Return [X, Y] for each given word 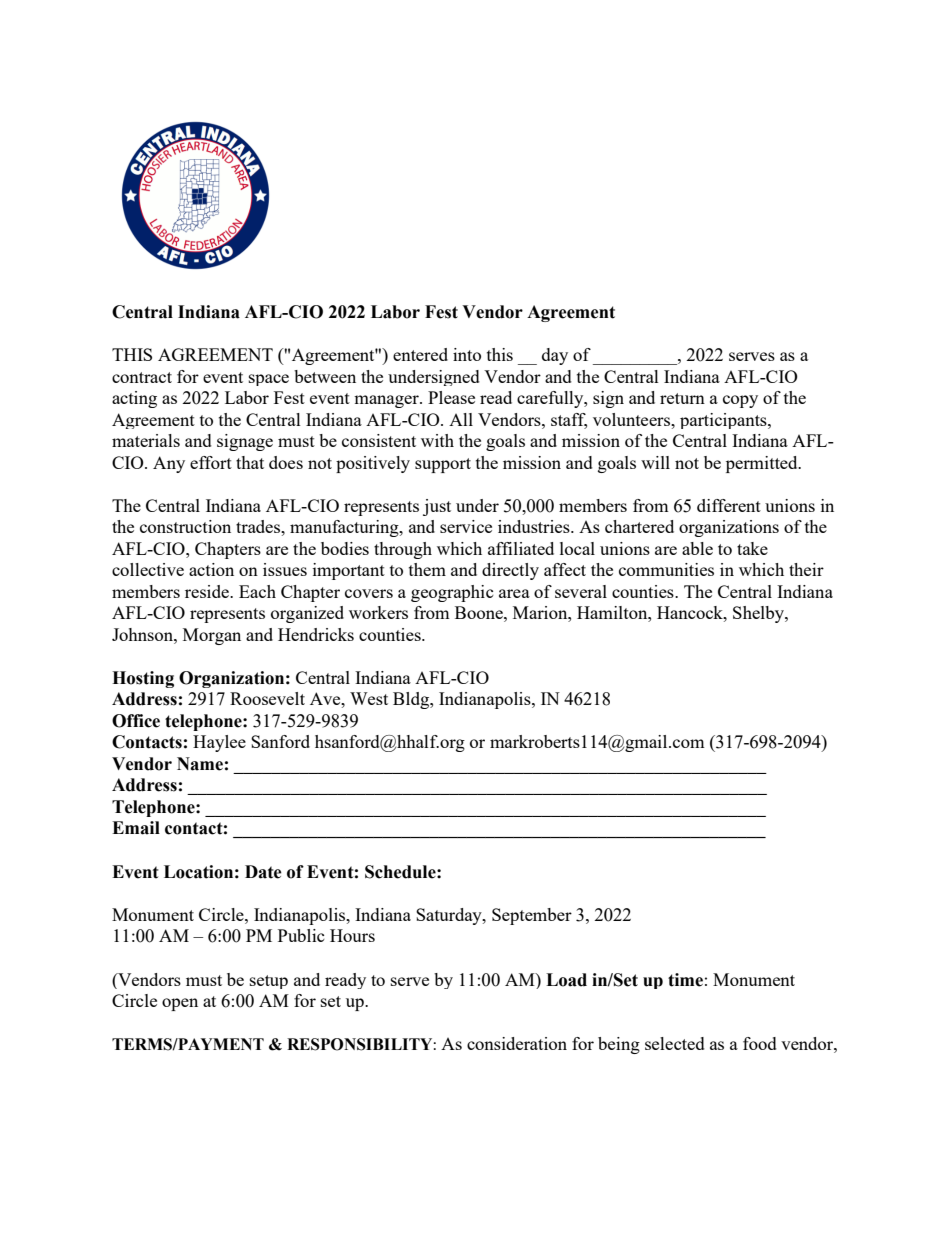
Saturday [450, 916]
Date [263, 872]
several [581, 591]
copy [740, 401]
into [467, 354]
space [269, 380]
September [532, 916]
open [180, 1004]
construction [185, 526]
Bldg [412, 700]
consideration [517, 1043]
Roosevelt [267, 698]
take [752, 548]
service [466, 526]
